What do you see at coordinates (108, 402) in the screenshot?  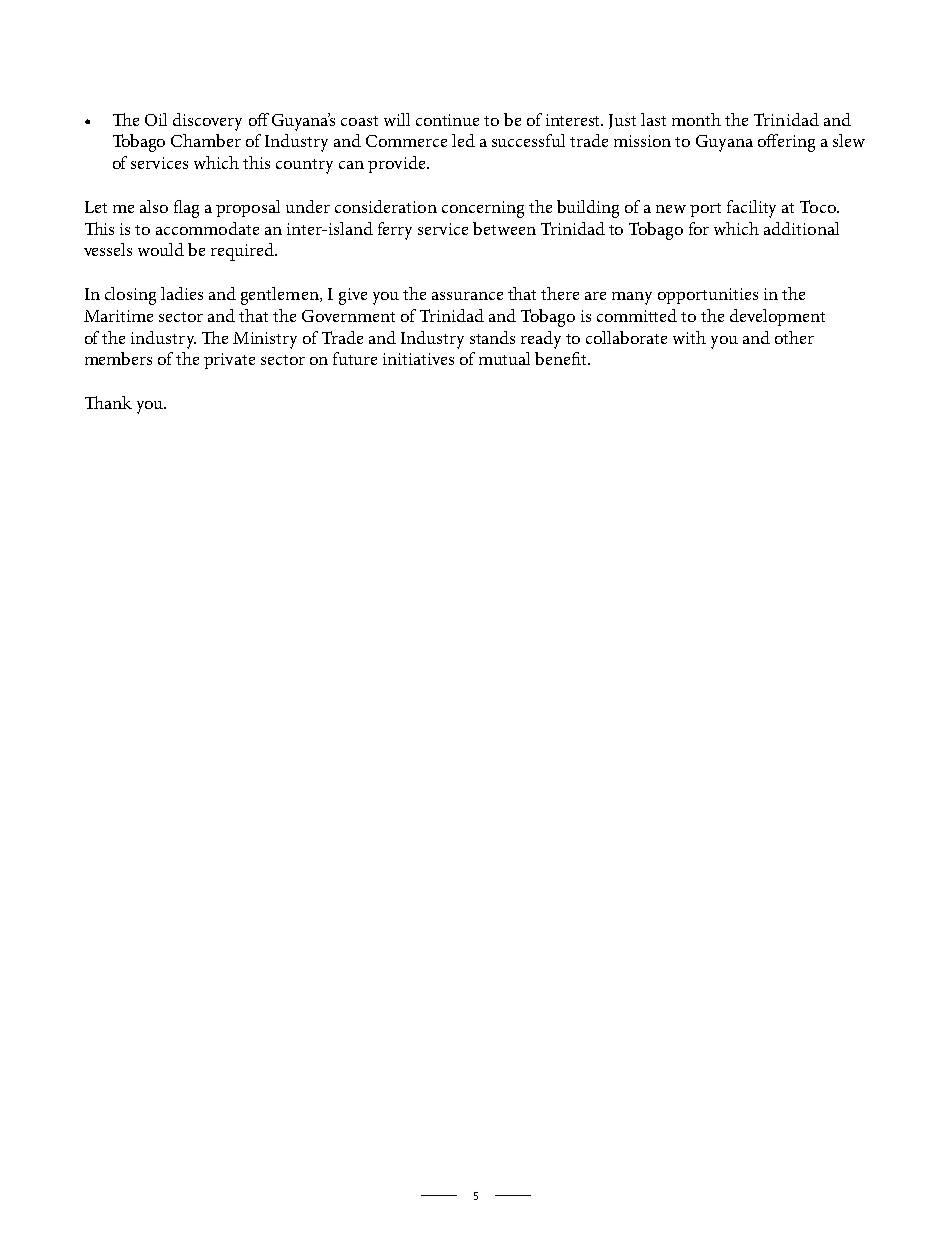 I see `Thank` at bounding box center [108, 402].
